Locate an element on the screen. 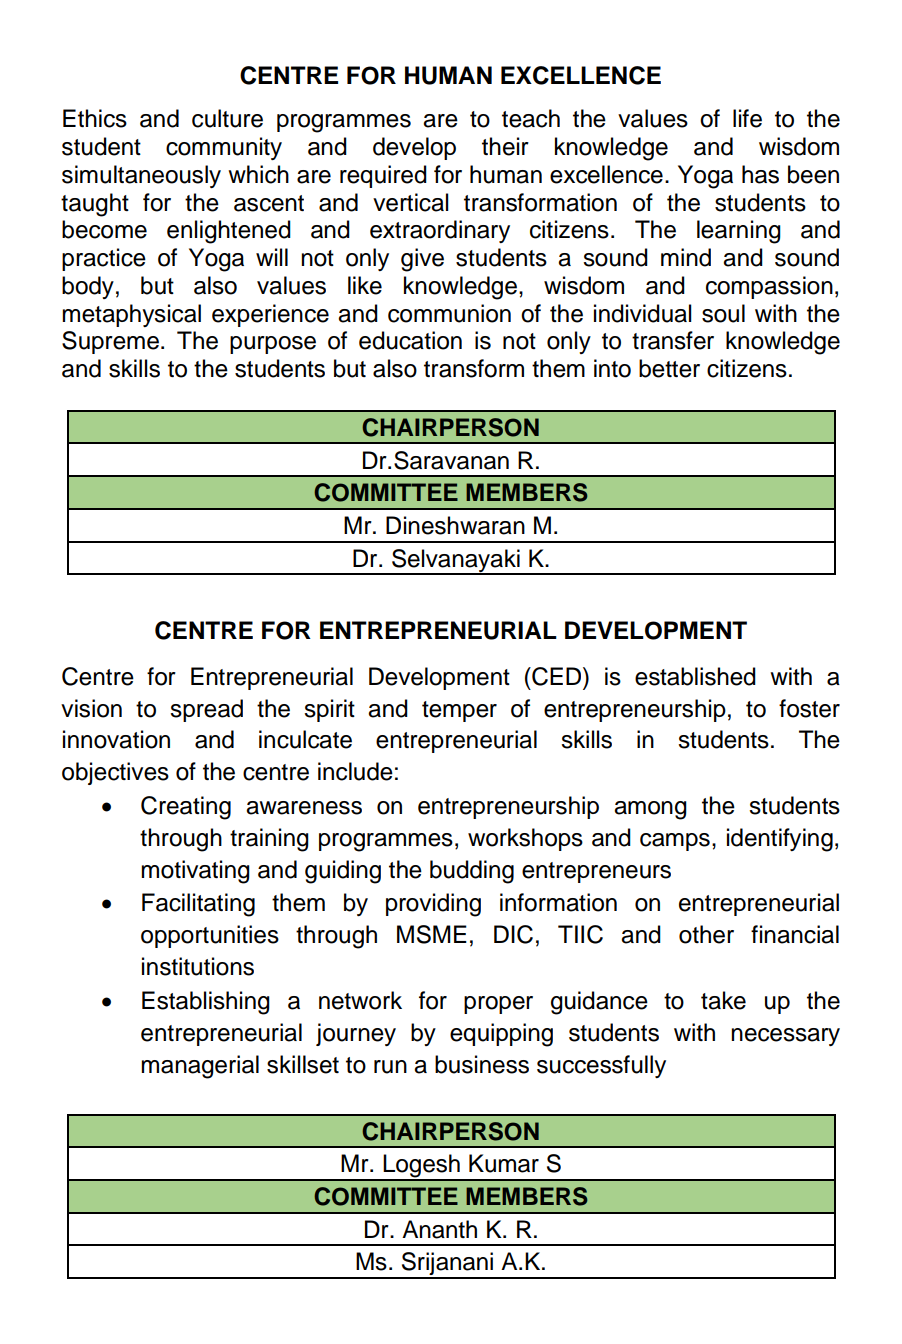  budding is located at coordinates (472, 872).
